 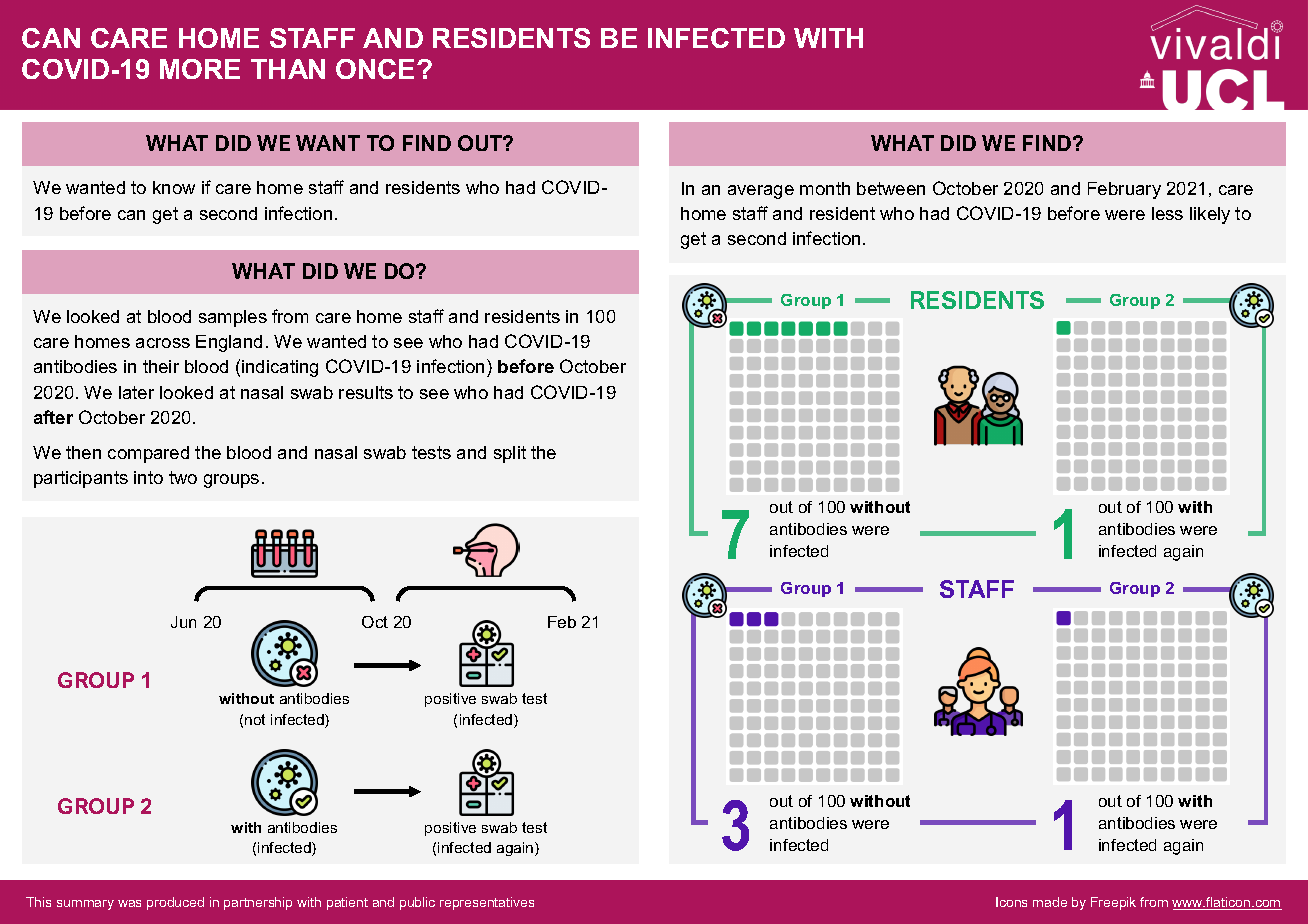 I want to click on MORE, so click(x=200, y=69).
